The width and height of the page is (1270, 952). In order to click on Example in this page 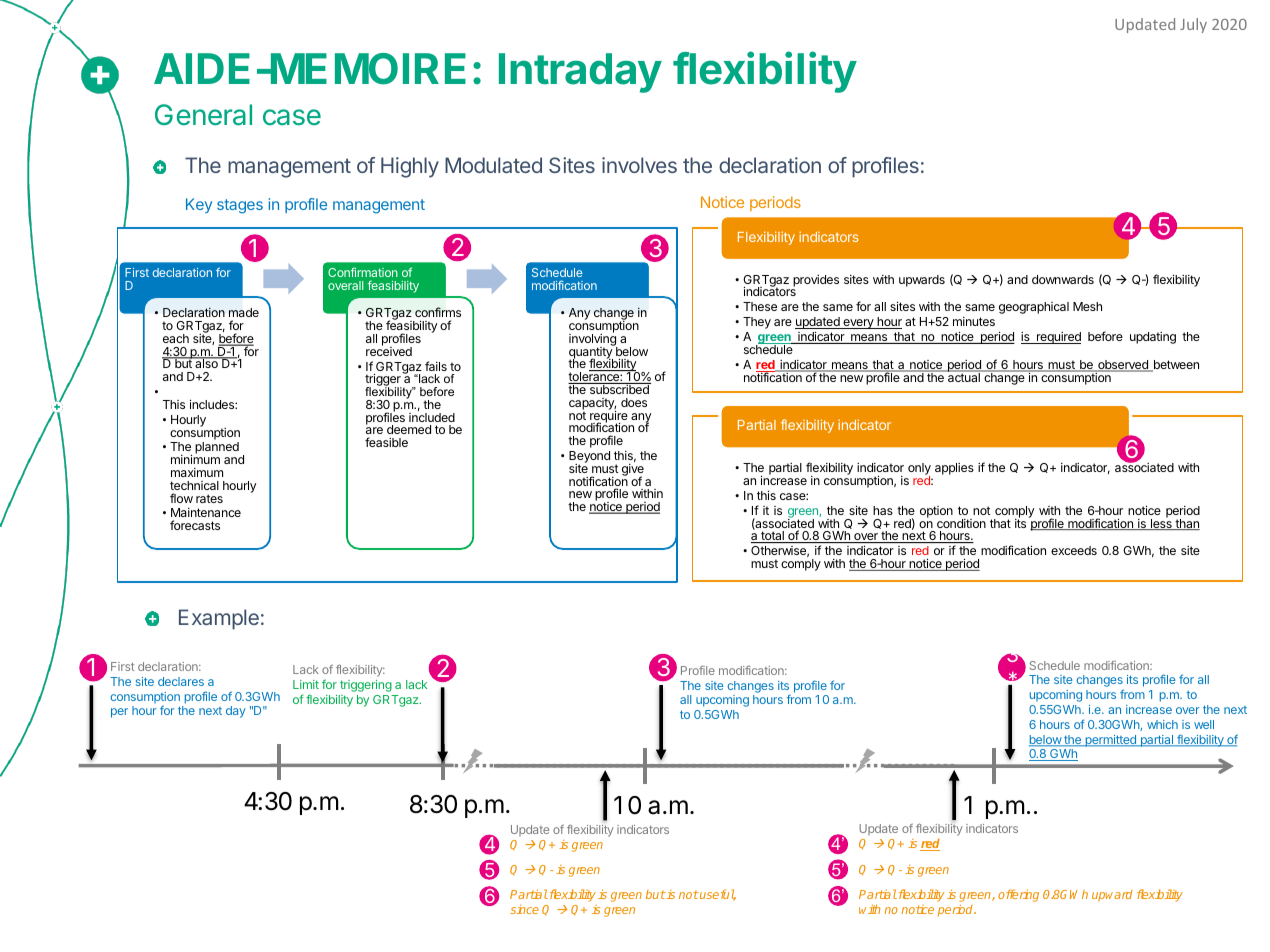, I will do `click(219, 619)`.
